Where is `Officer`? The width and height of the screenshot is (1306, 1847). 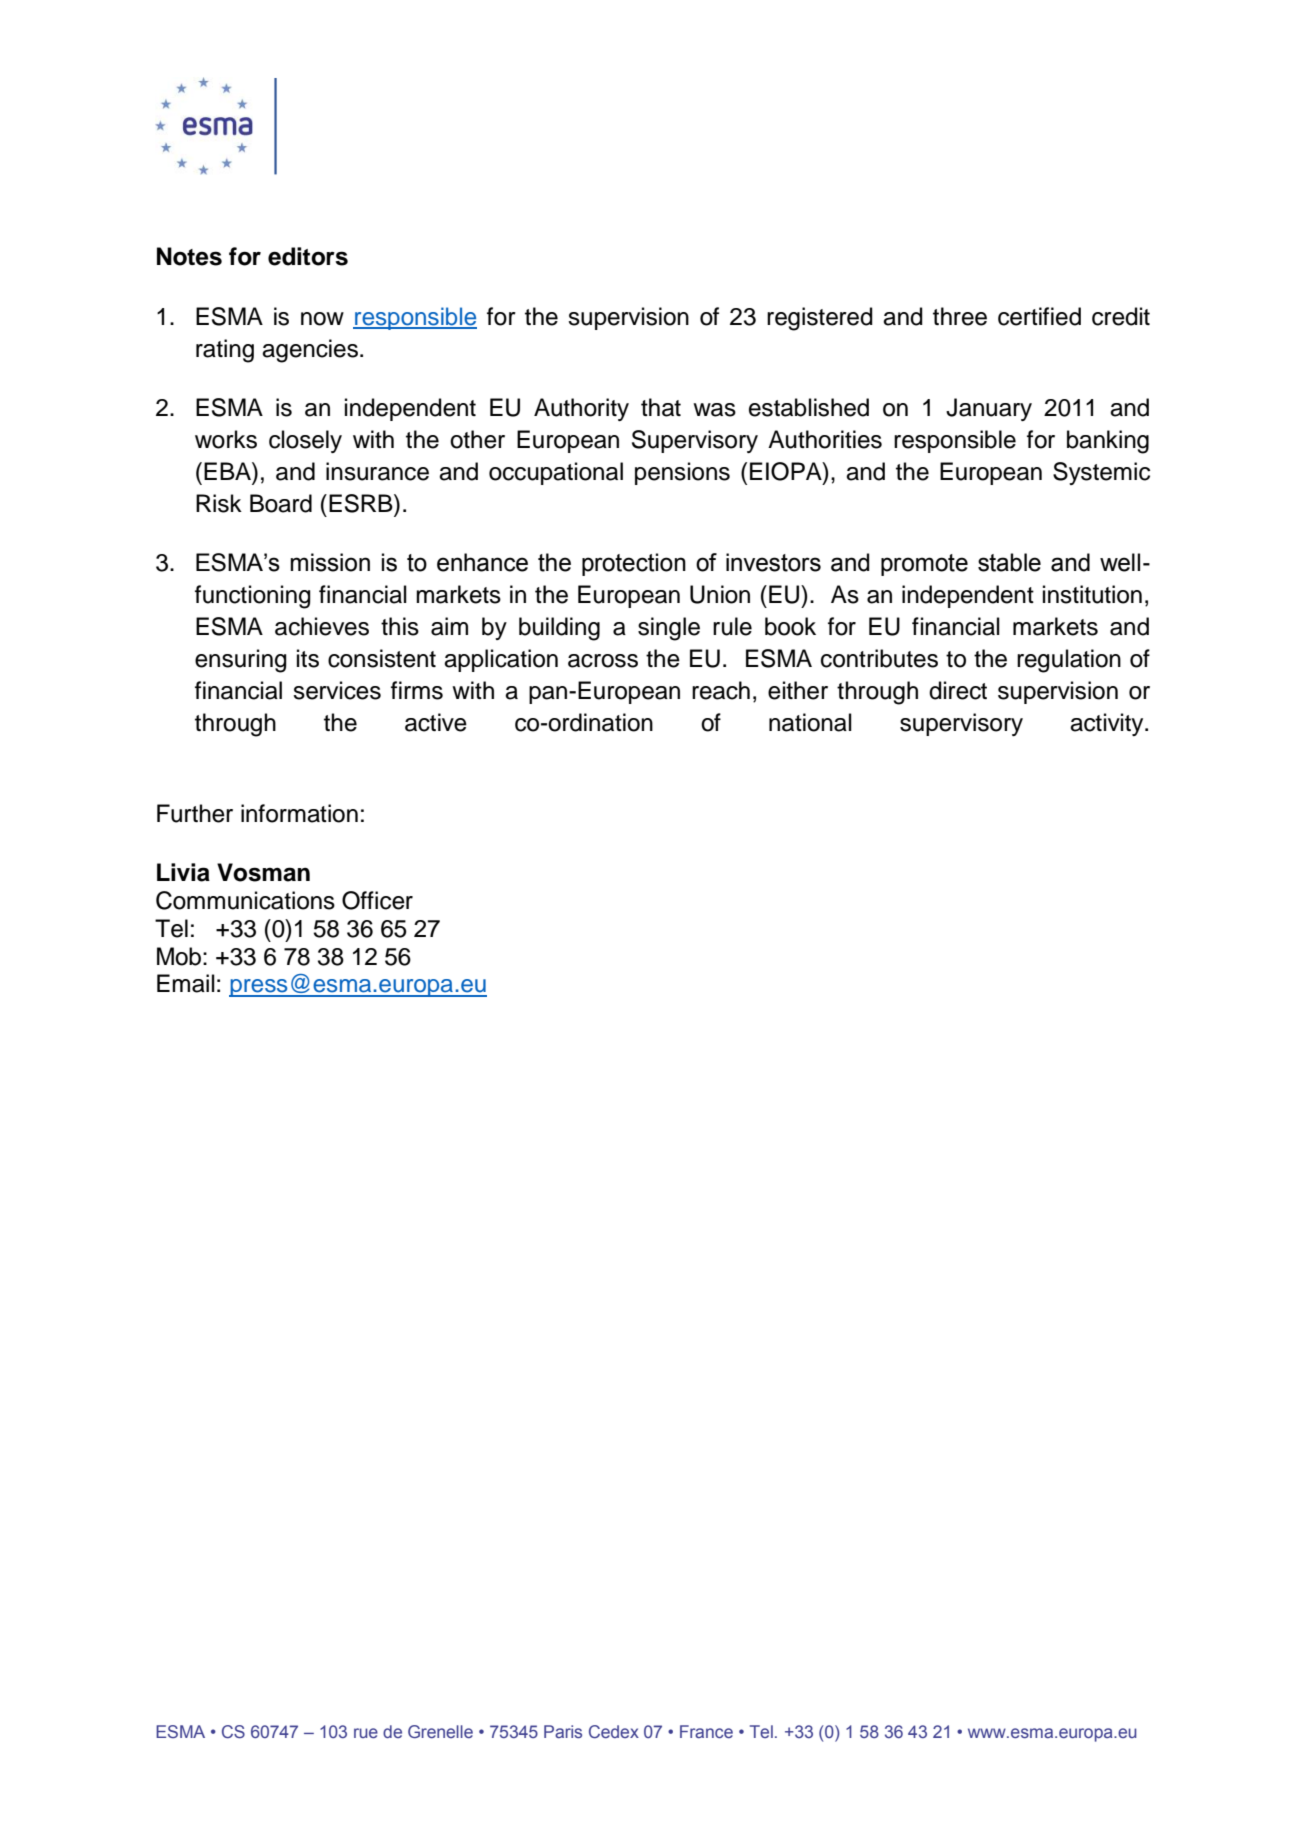
Officer is located at coordinates (377, 900).
